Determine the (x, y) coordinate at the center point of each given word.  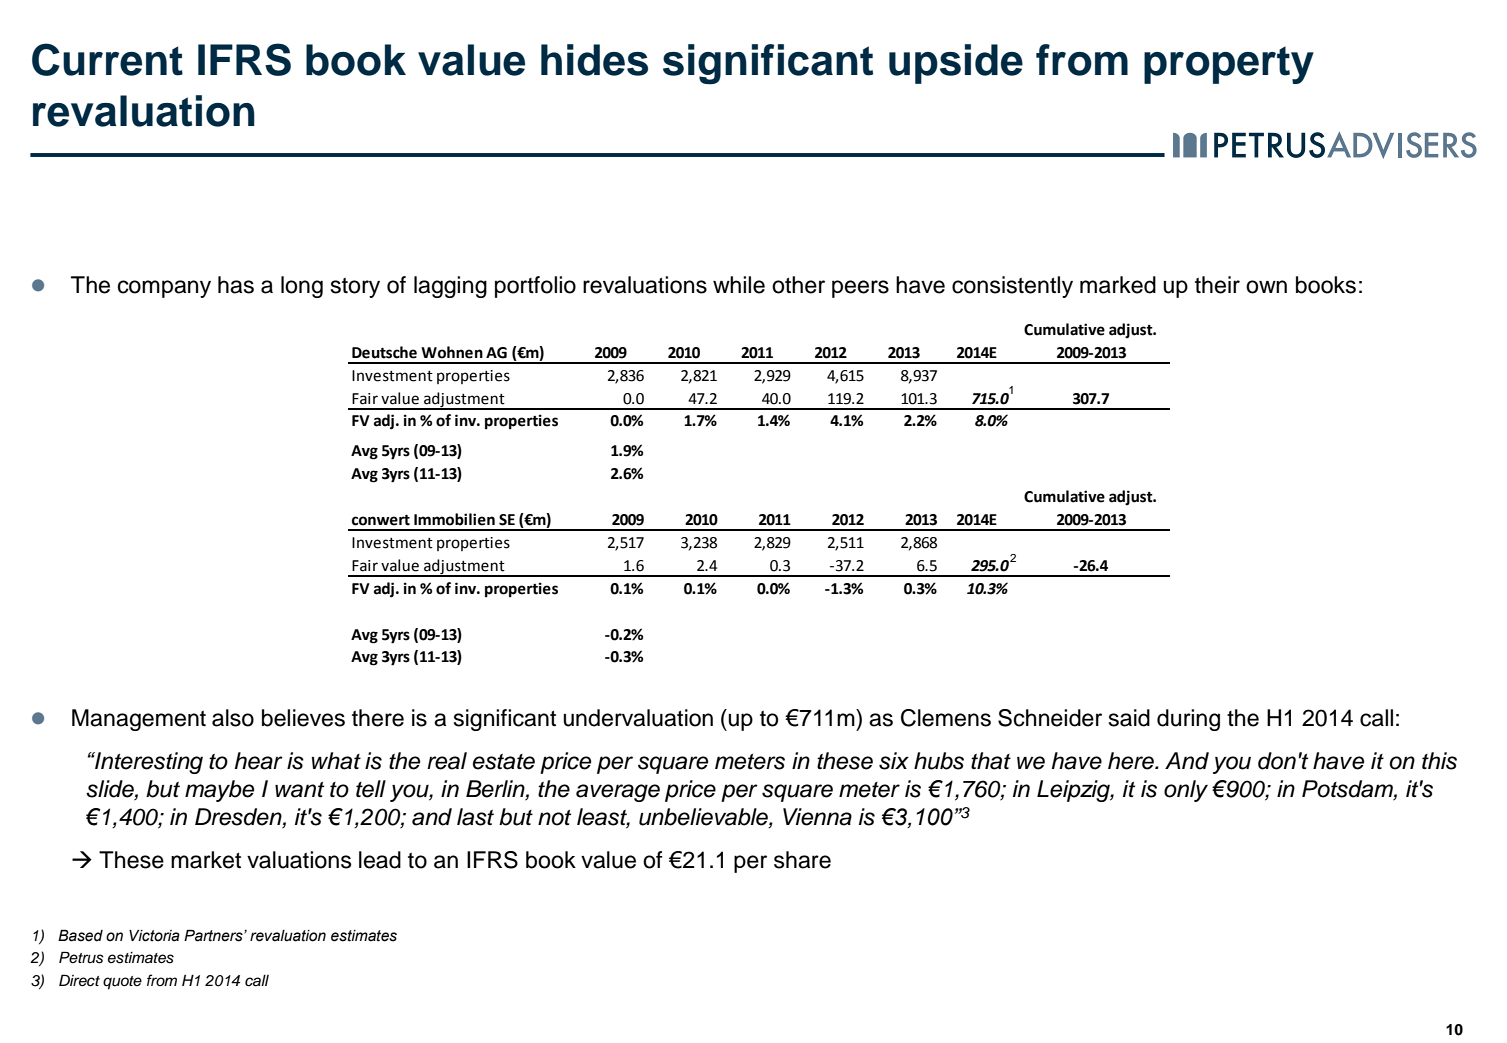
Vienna (817, 817)
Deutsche (384, 352)
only (1186, 791)
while (739, 285)
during (1188, 720)
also (233, 718)
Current (107, 59)
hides (594, 60)
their (1217, 285)
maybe (219, 791)
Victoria (154, 936)
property (1229, 65)
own (1266, 287)
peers (860, 289)
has (236, 285)
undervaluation (638, 718)
